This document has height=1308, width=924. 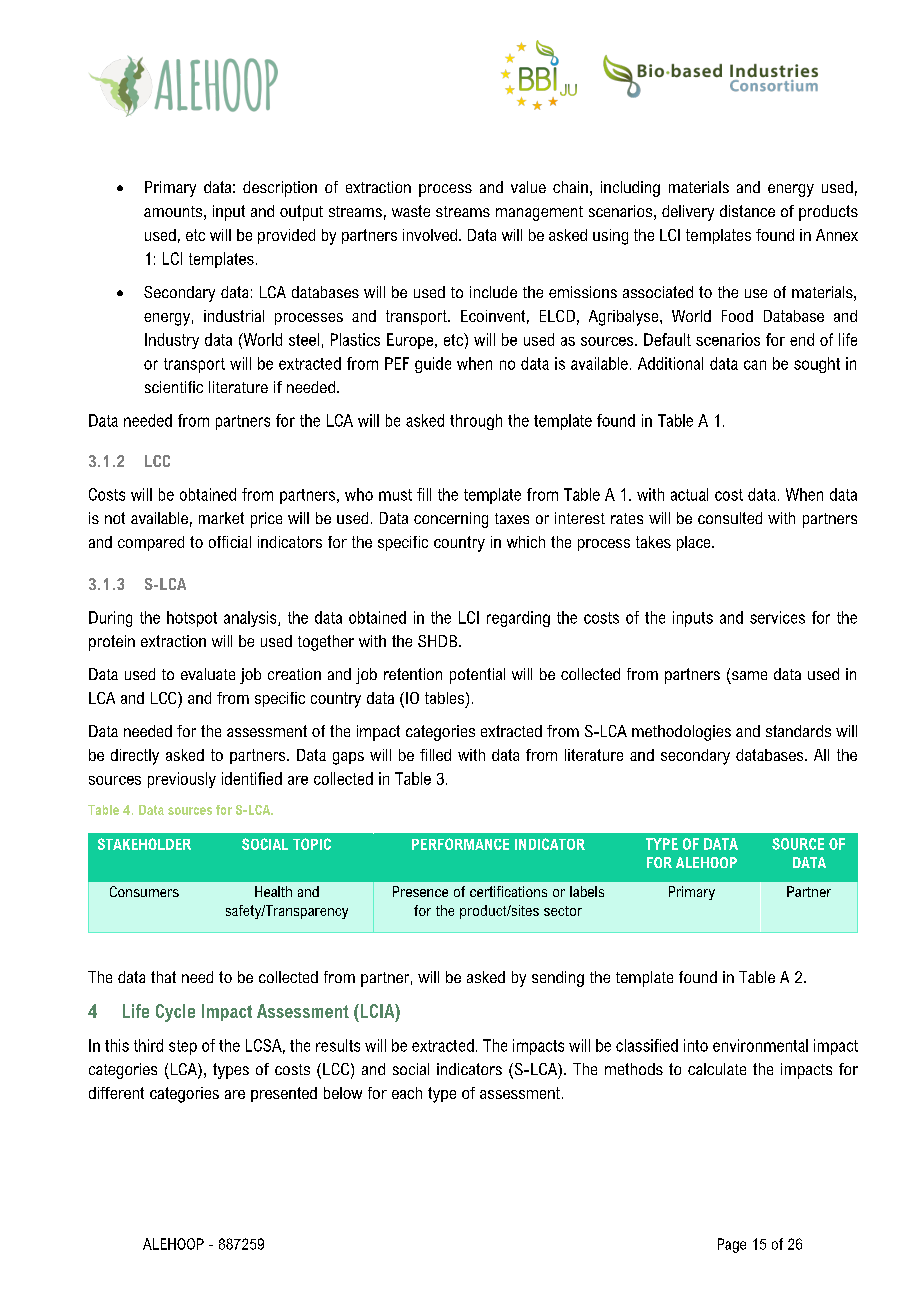 What do you see at coordinates (208, 674) in the document?
I see `evaluate` at bounding box center [208, 674].
